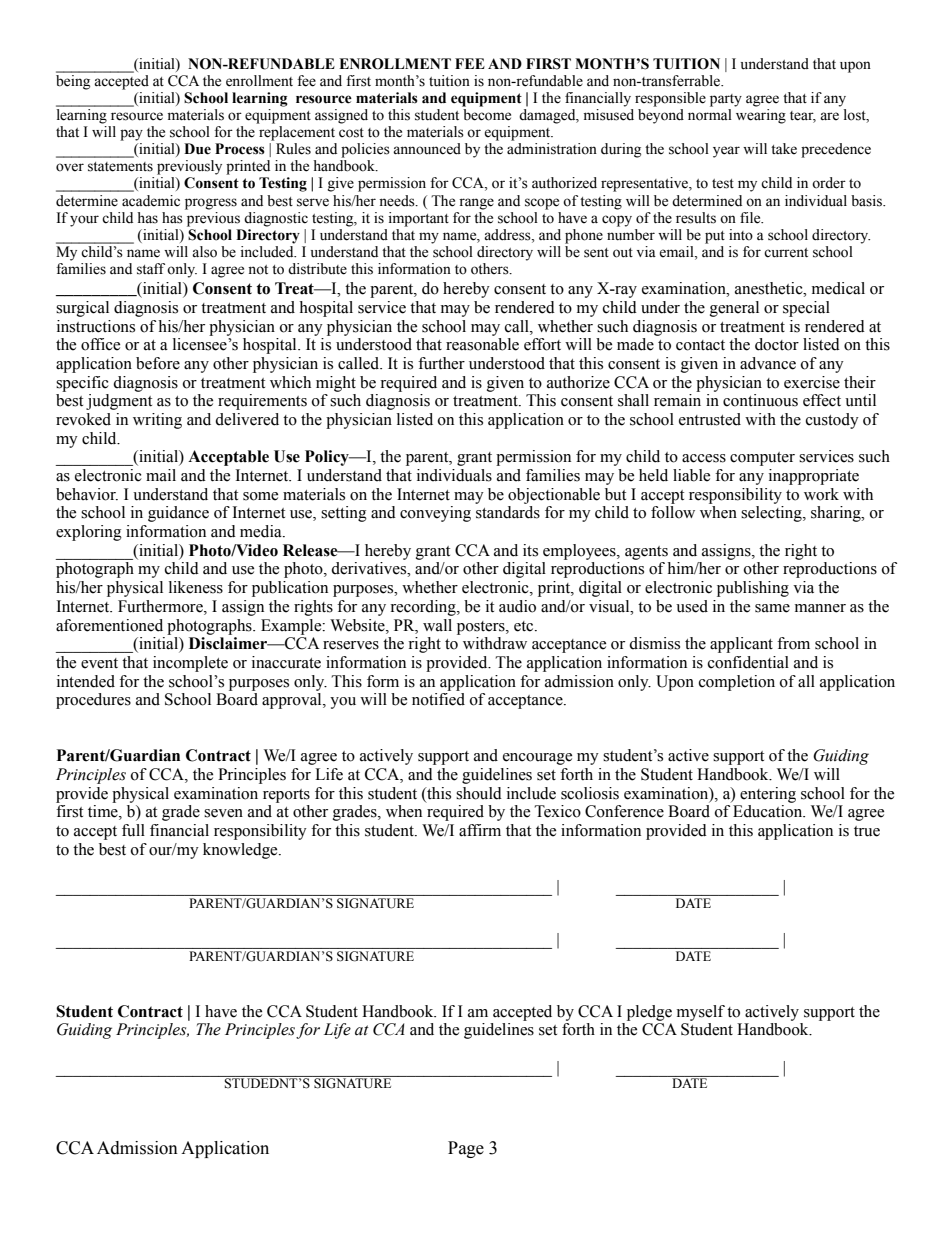 The width and height of the image is (952, 1233). What do you see at coordinates (196, 587) in the image?
I see `likeness` at bounding box center [196, 587].
